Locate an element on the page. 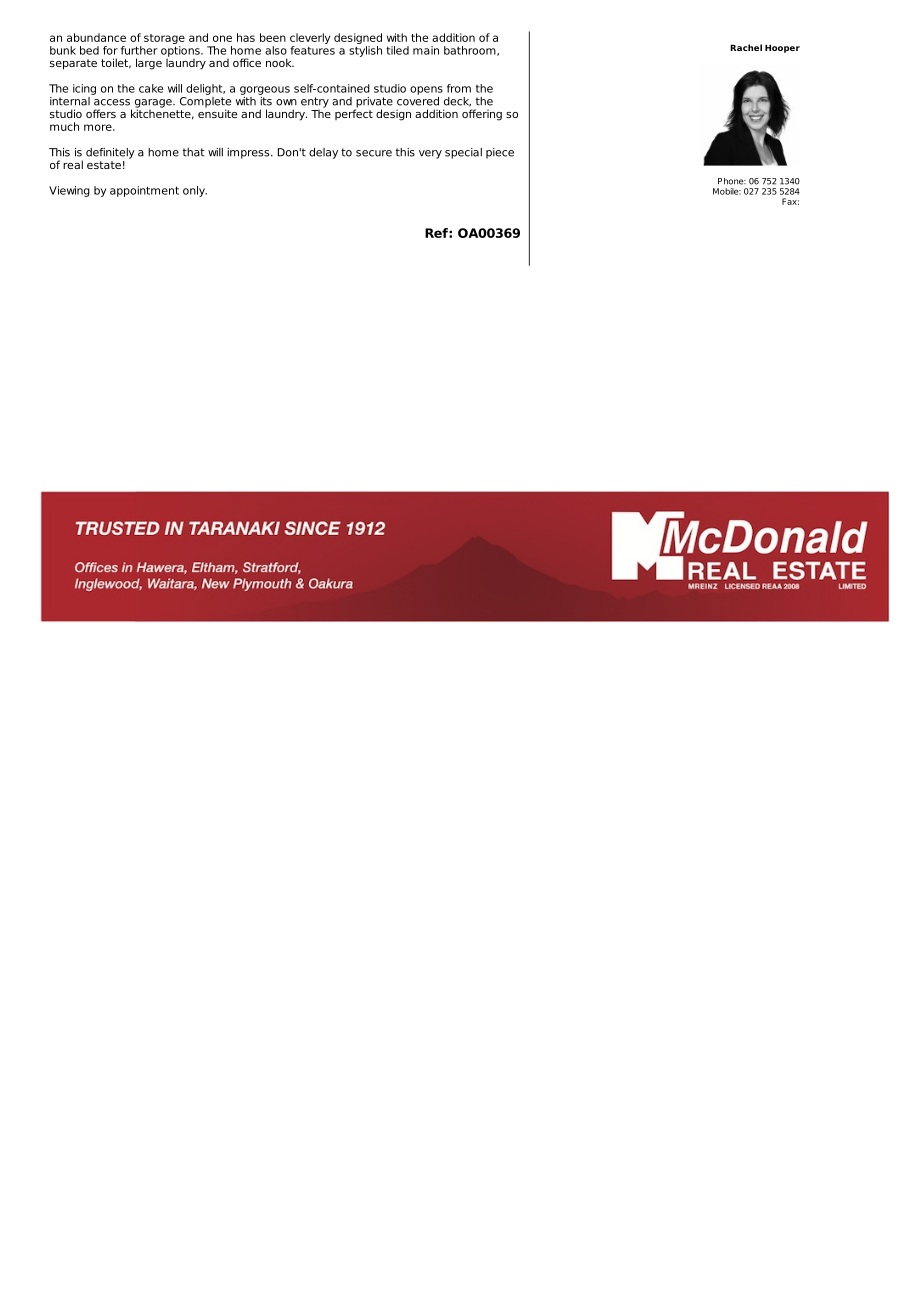 This page has width=924, height=1308. from is located at coordinates (459, 88).
